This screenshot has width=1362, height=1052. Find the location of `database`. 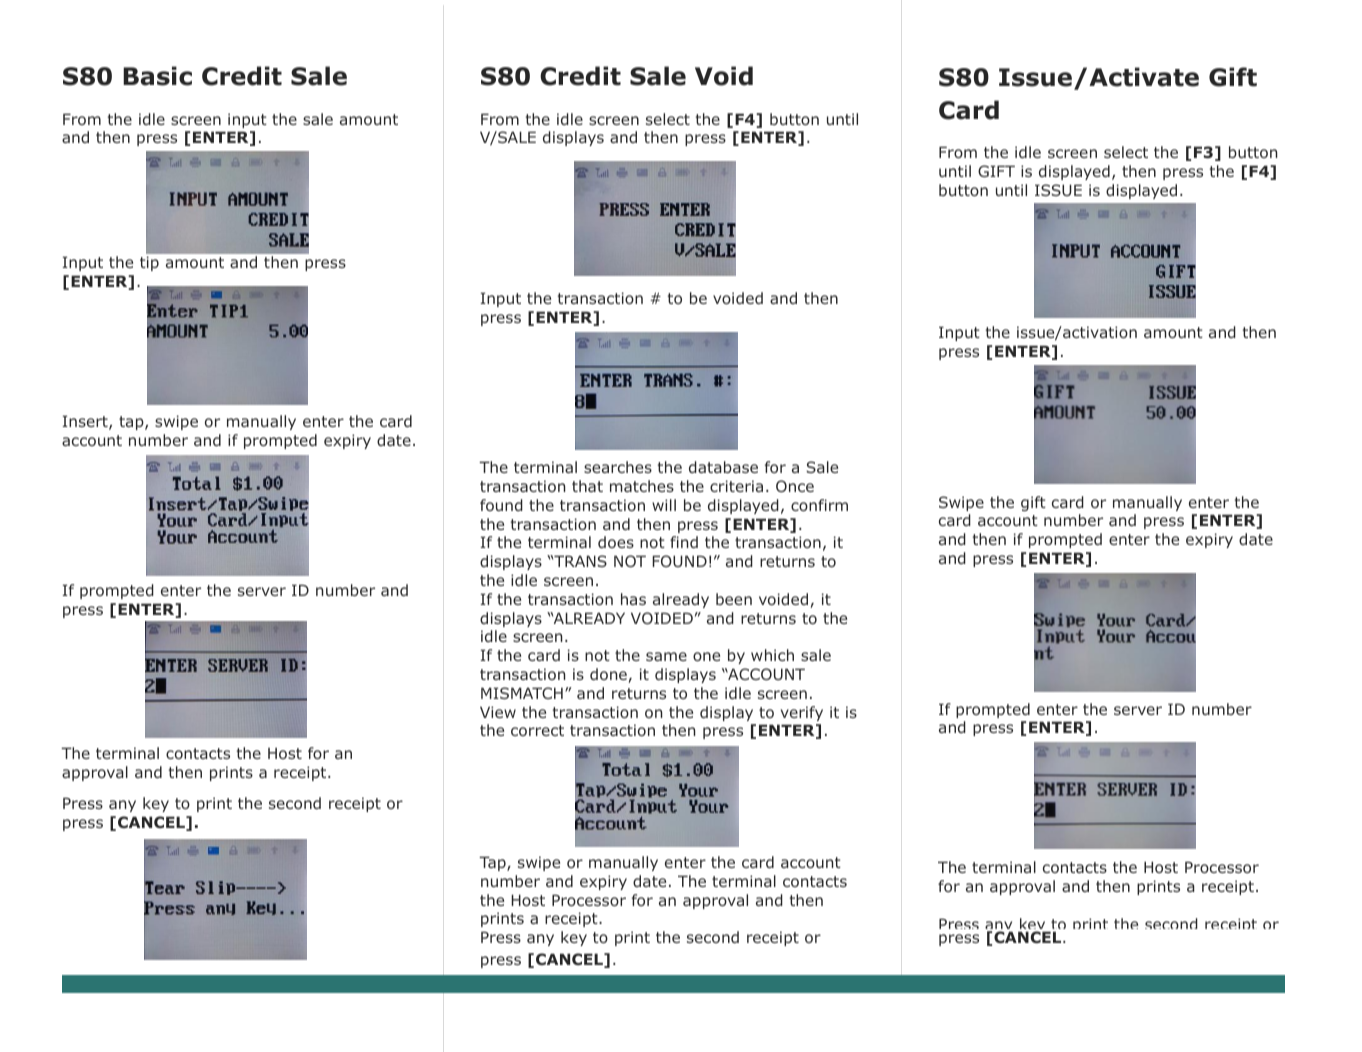

database is located at coordinates (723, 467).
